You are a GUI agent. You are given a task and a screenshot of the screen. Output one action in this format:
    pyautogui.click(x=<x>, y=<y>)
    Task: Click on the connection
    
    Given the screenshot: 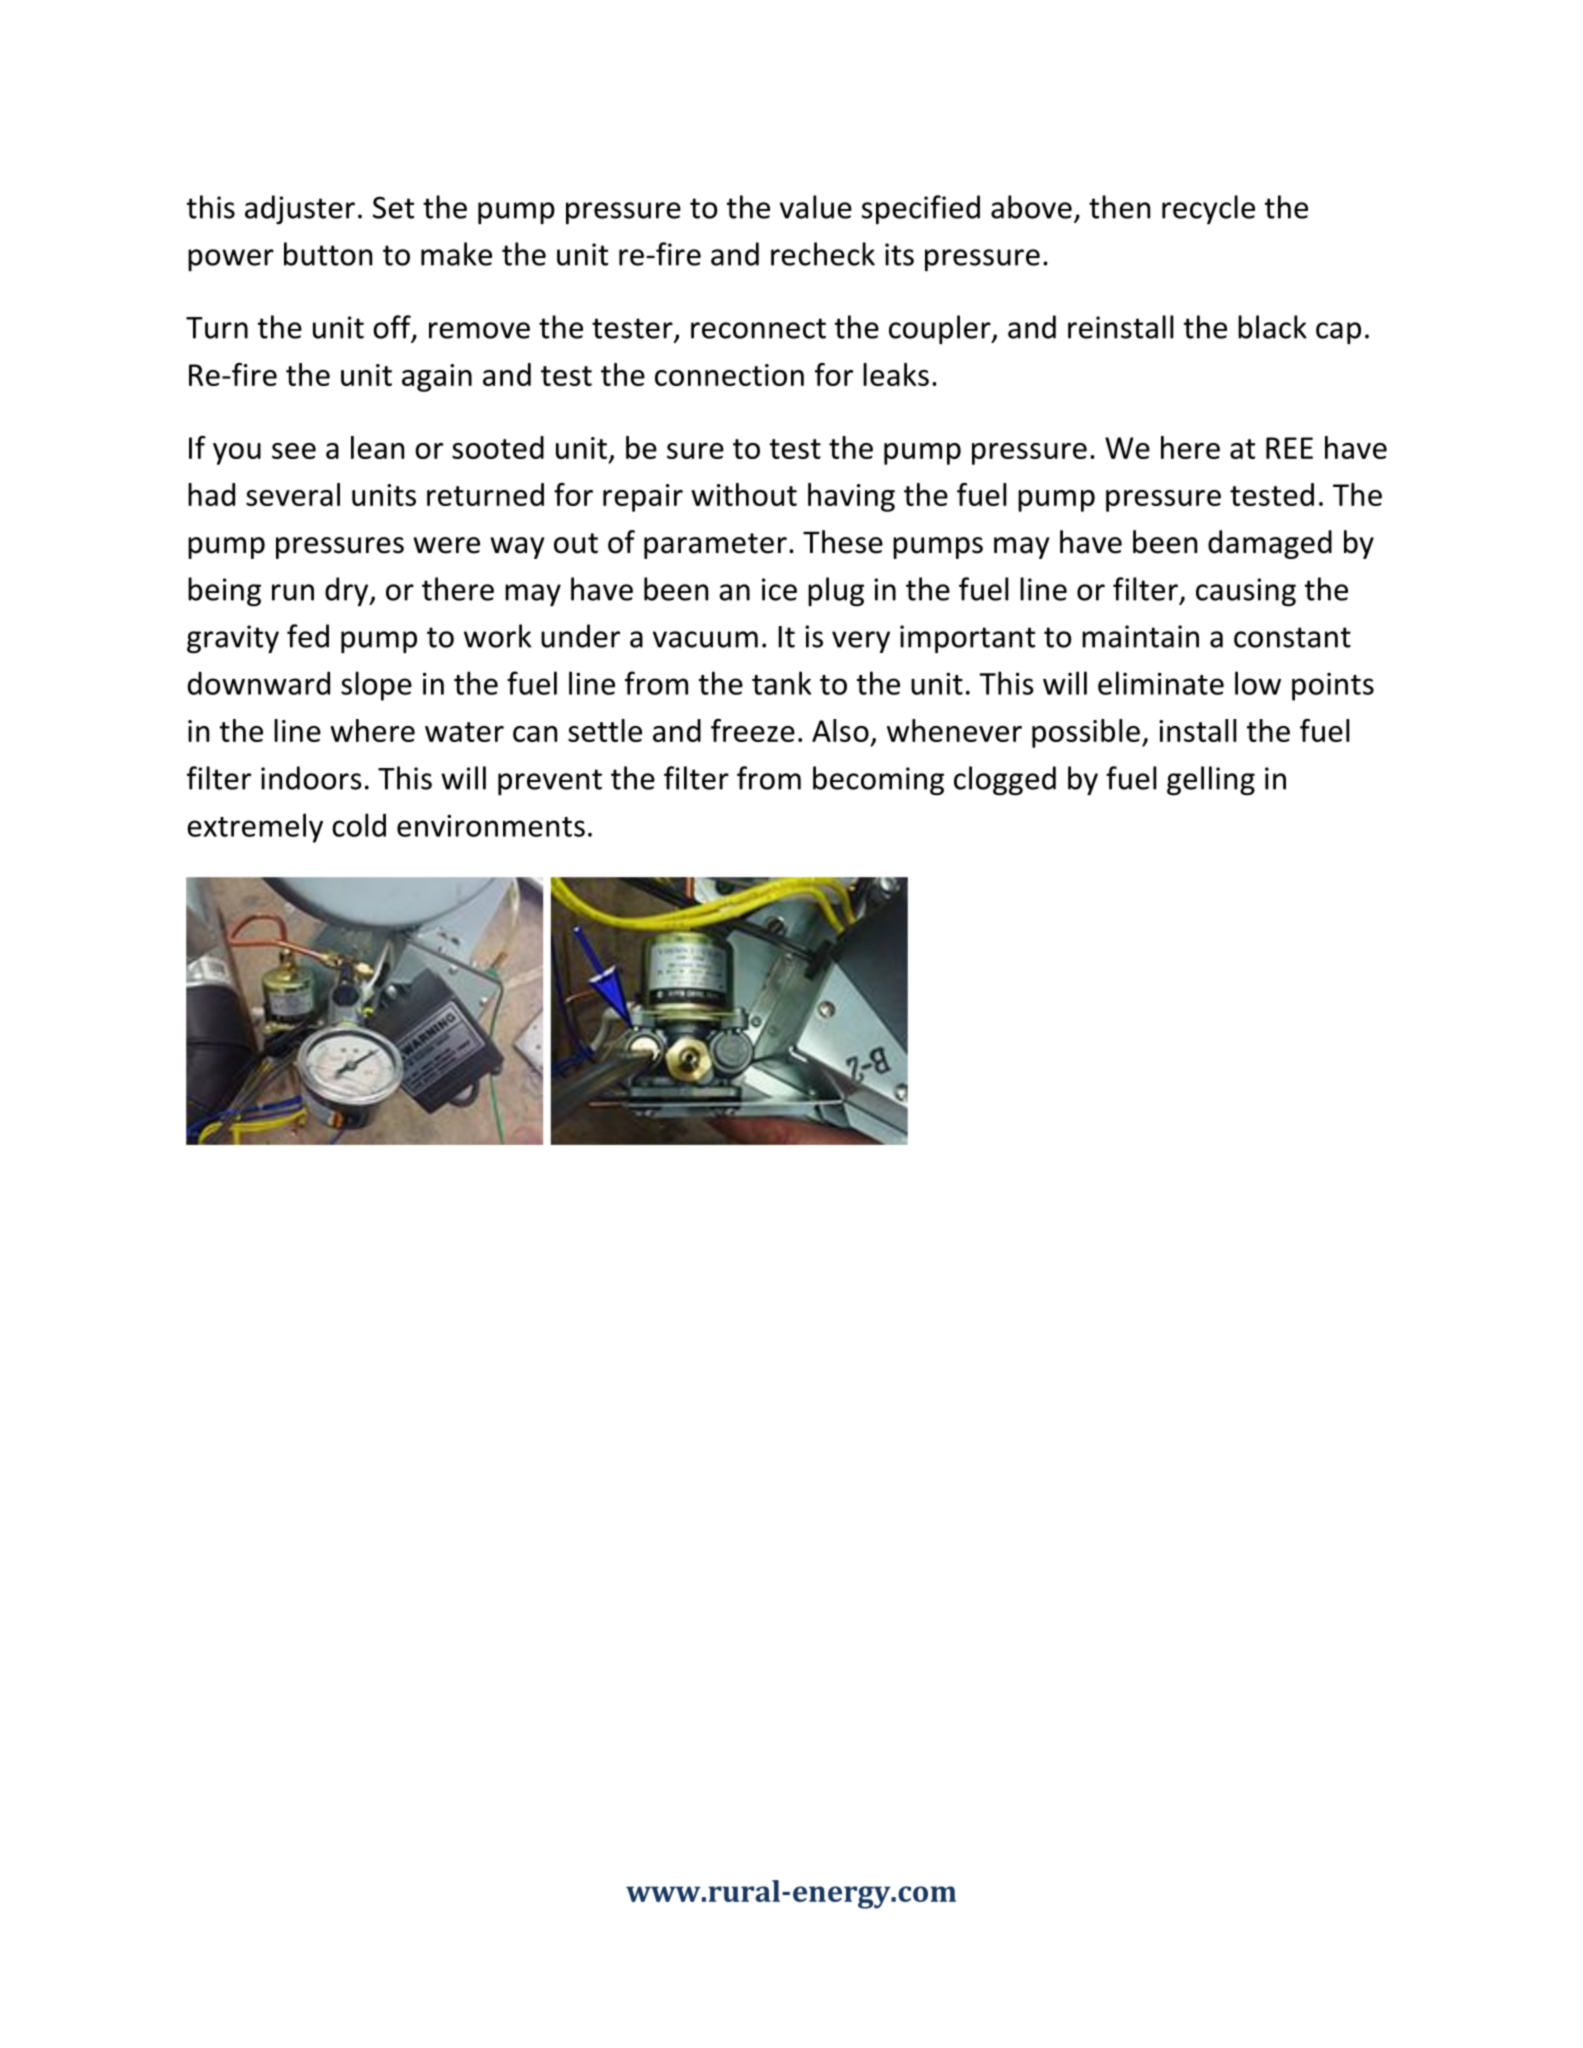 What is the action you would take?
    pyautogui.click(x=729, y=375)
